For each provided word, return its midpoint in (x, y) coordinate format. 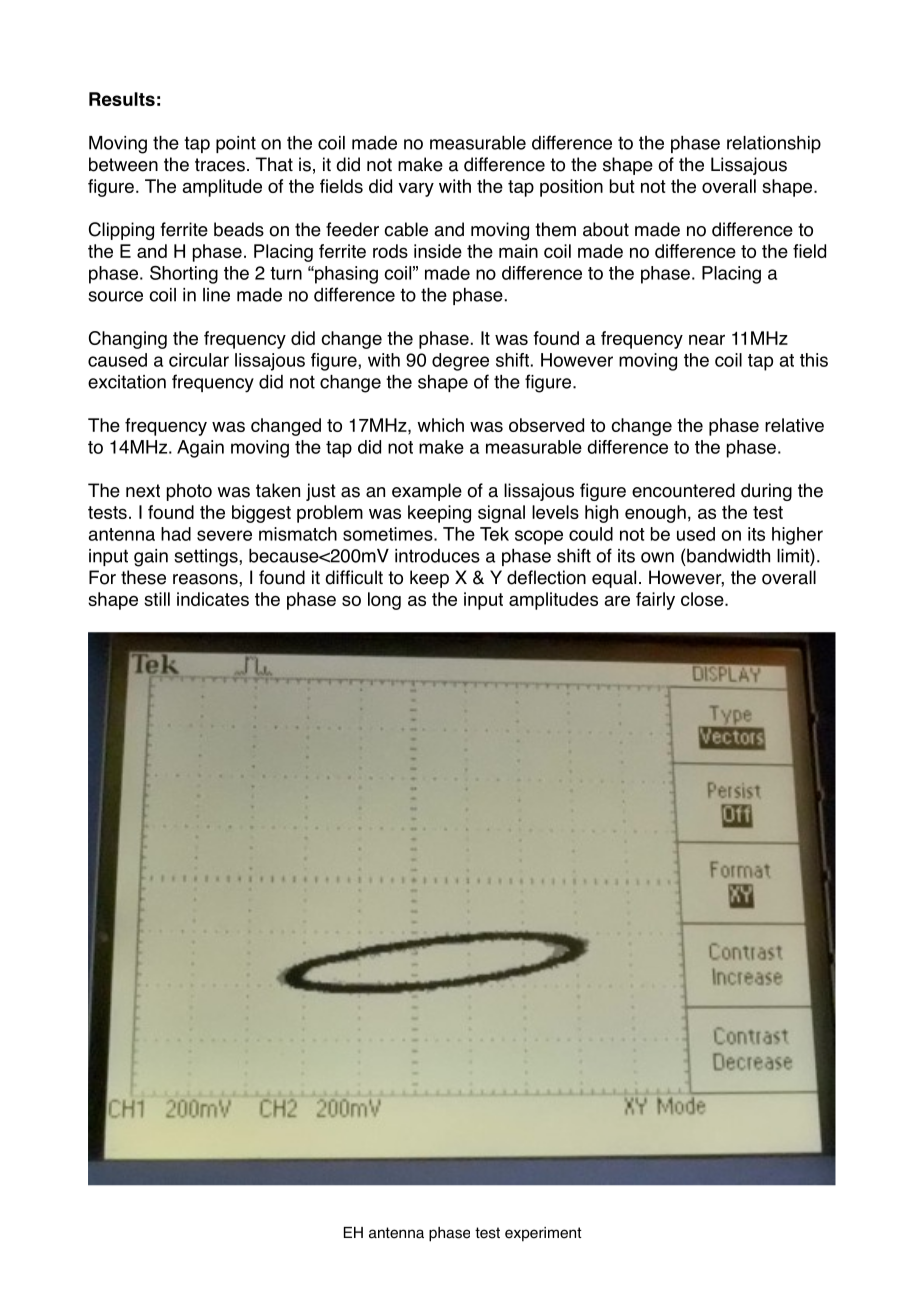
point (236, 144)
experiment (543, 1234)
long (384, 601)
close (703, 599)
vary (416, 189)
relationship (774, 144)
